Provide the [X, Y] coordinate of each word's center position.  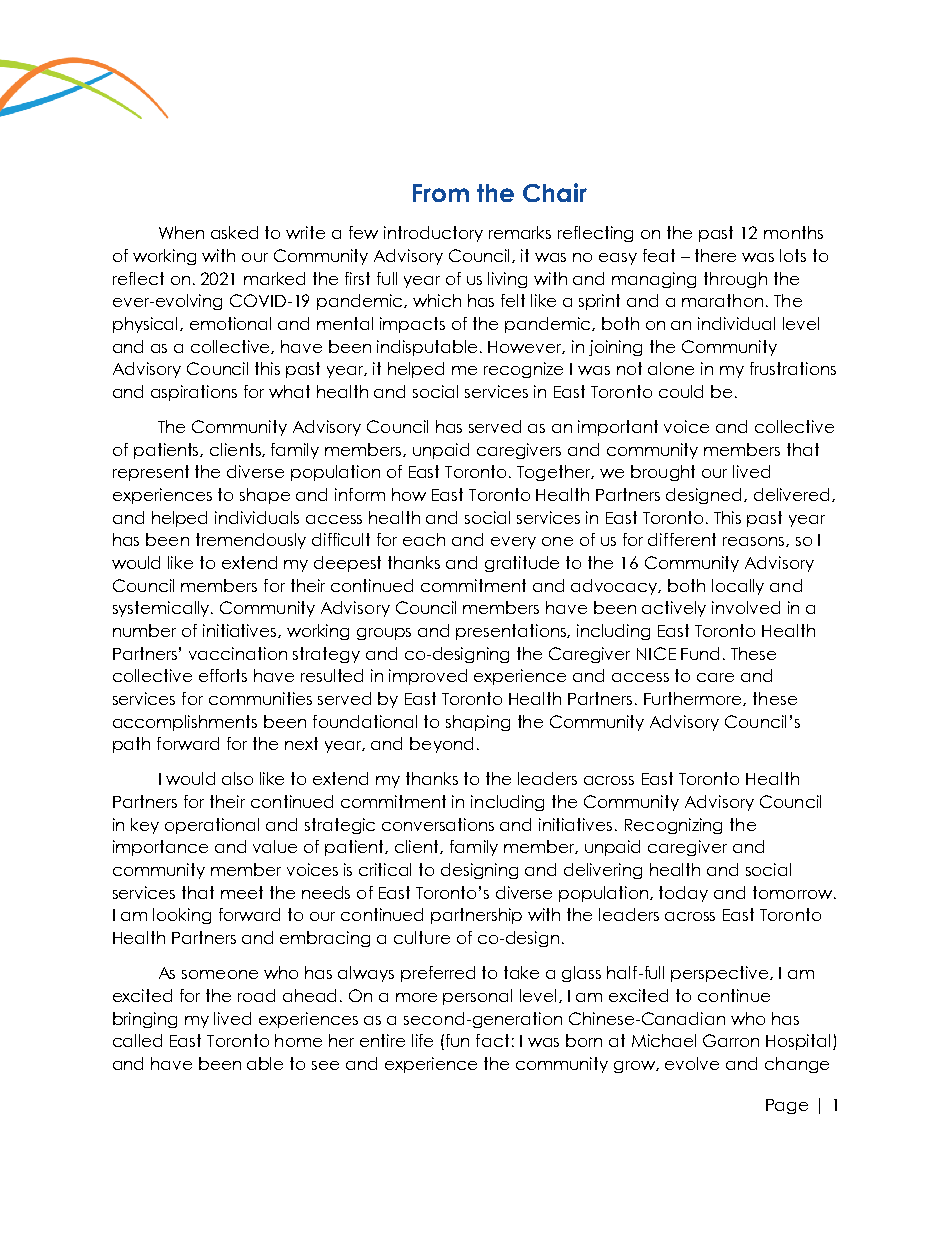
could [681, 391]
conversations [438, 824]
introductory [433, 234]
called [137, 1040]
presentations [512, 632]
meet [242, 892]
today [683, 894]
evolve [692, 1063]
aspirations [194, 393]
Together [555, 473]
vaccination [238, 653]
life [422, 1040]
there [715, 255]
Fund [700, 653]
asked [234, 232]
